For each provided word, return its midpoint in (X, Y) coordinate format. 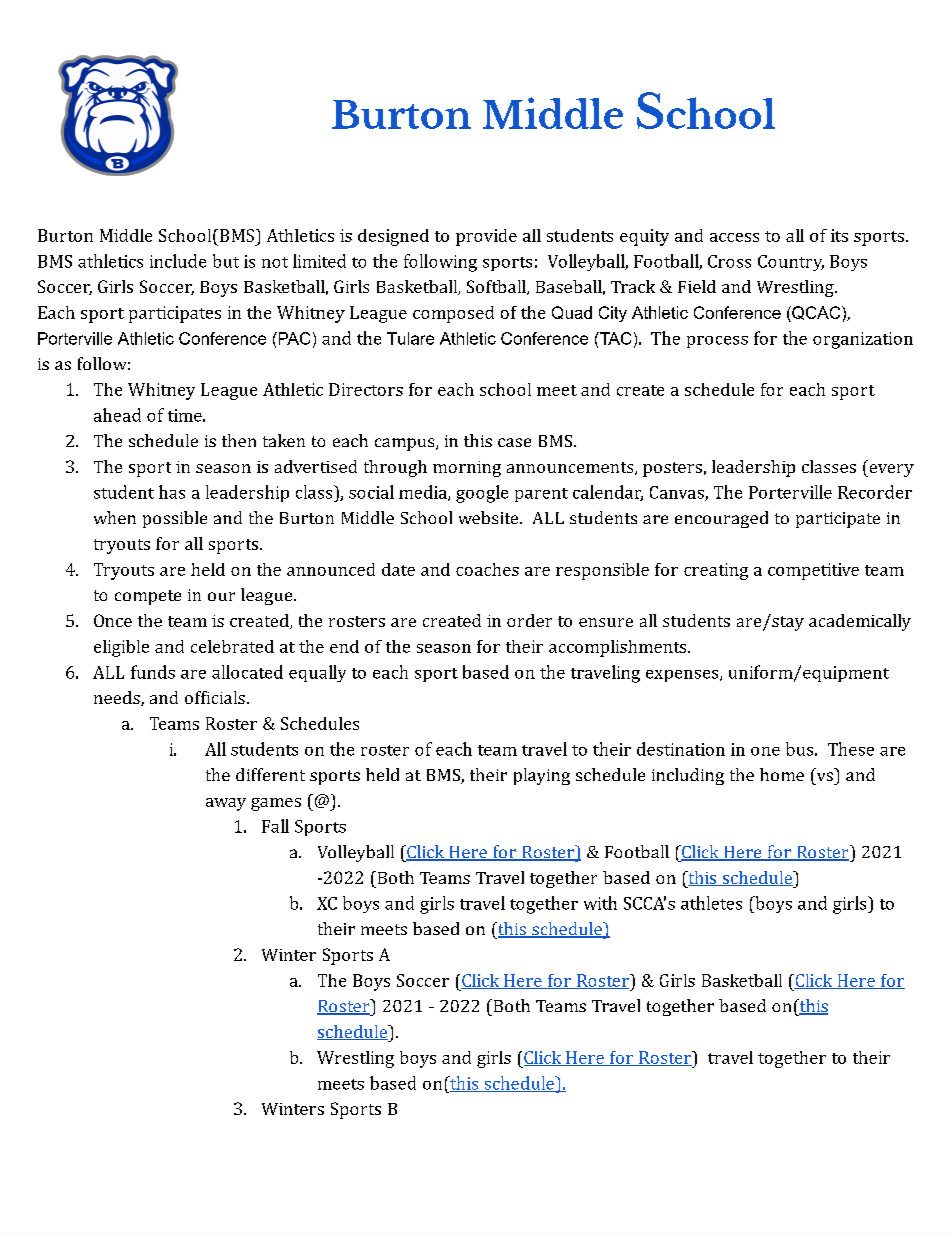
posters (672, 469)
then (239, 440)
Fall (275, 826)
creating (716, 571)
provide (486, 237)
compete (148, 597)
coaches (487, 569)
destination (681, 749)
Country (791, 263)
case (514, 442)
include (178, 261)
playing (542, 776)
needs (118, 698)
